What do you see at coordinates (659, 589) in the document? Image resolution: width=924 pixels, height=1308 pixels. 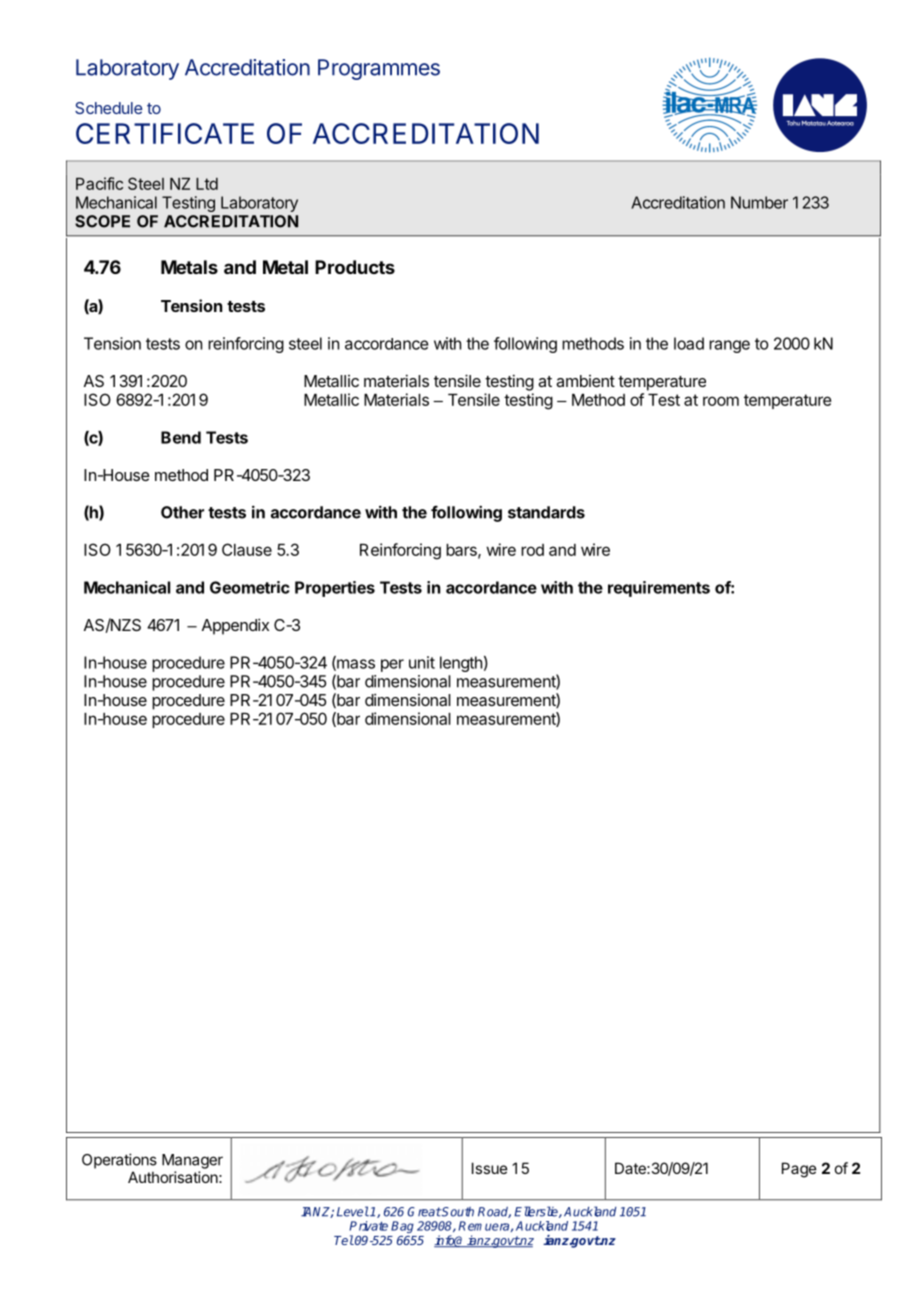 I see `requirements` at bounding box center [659, 589].
